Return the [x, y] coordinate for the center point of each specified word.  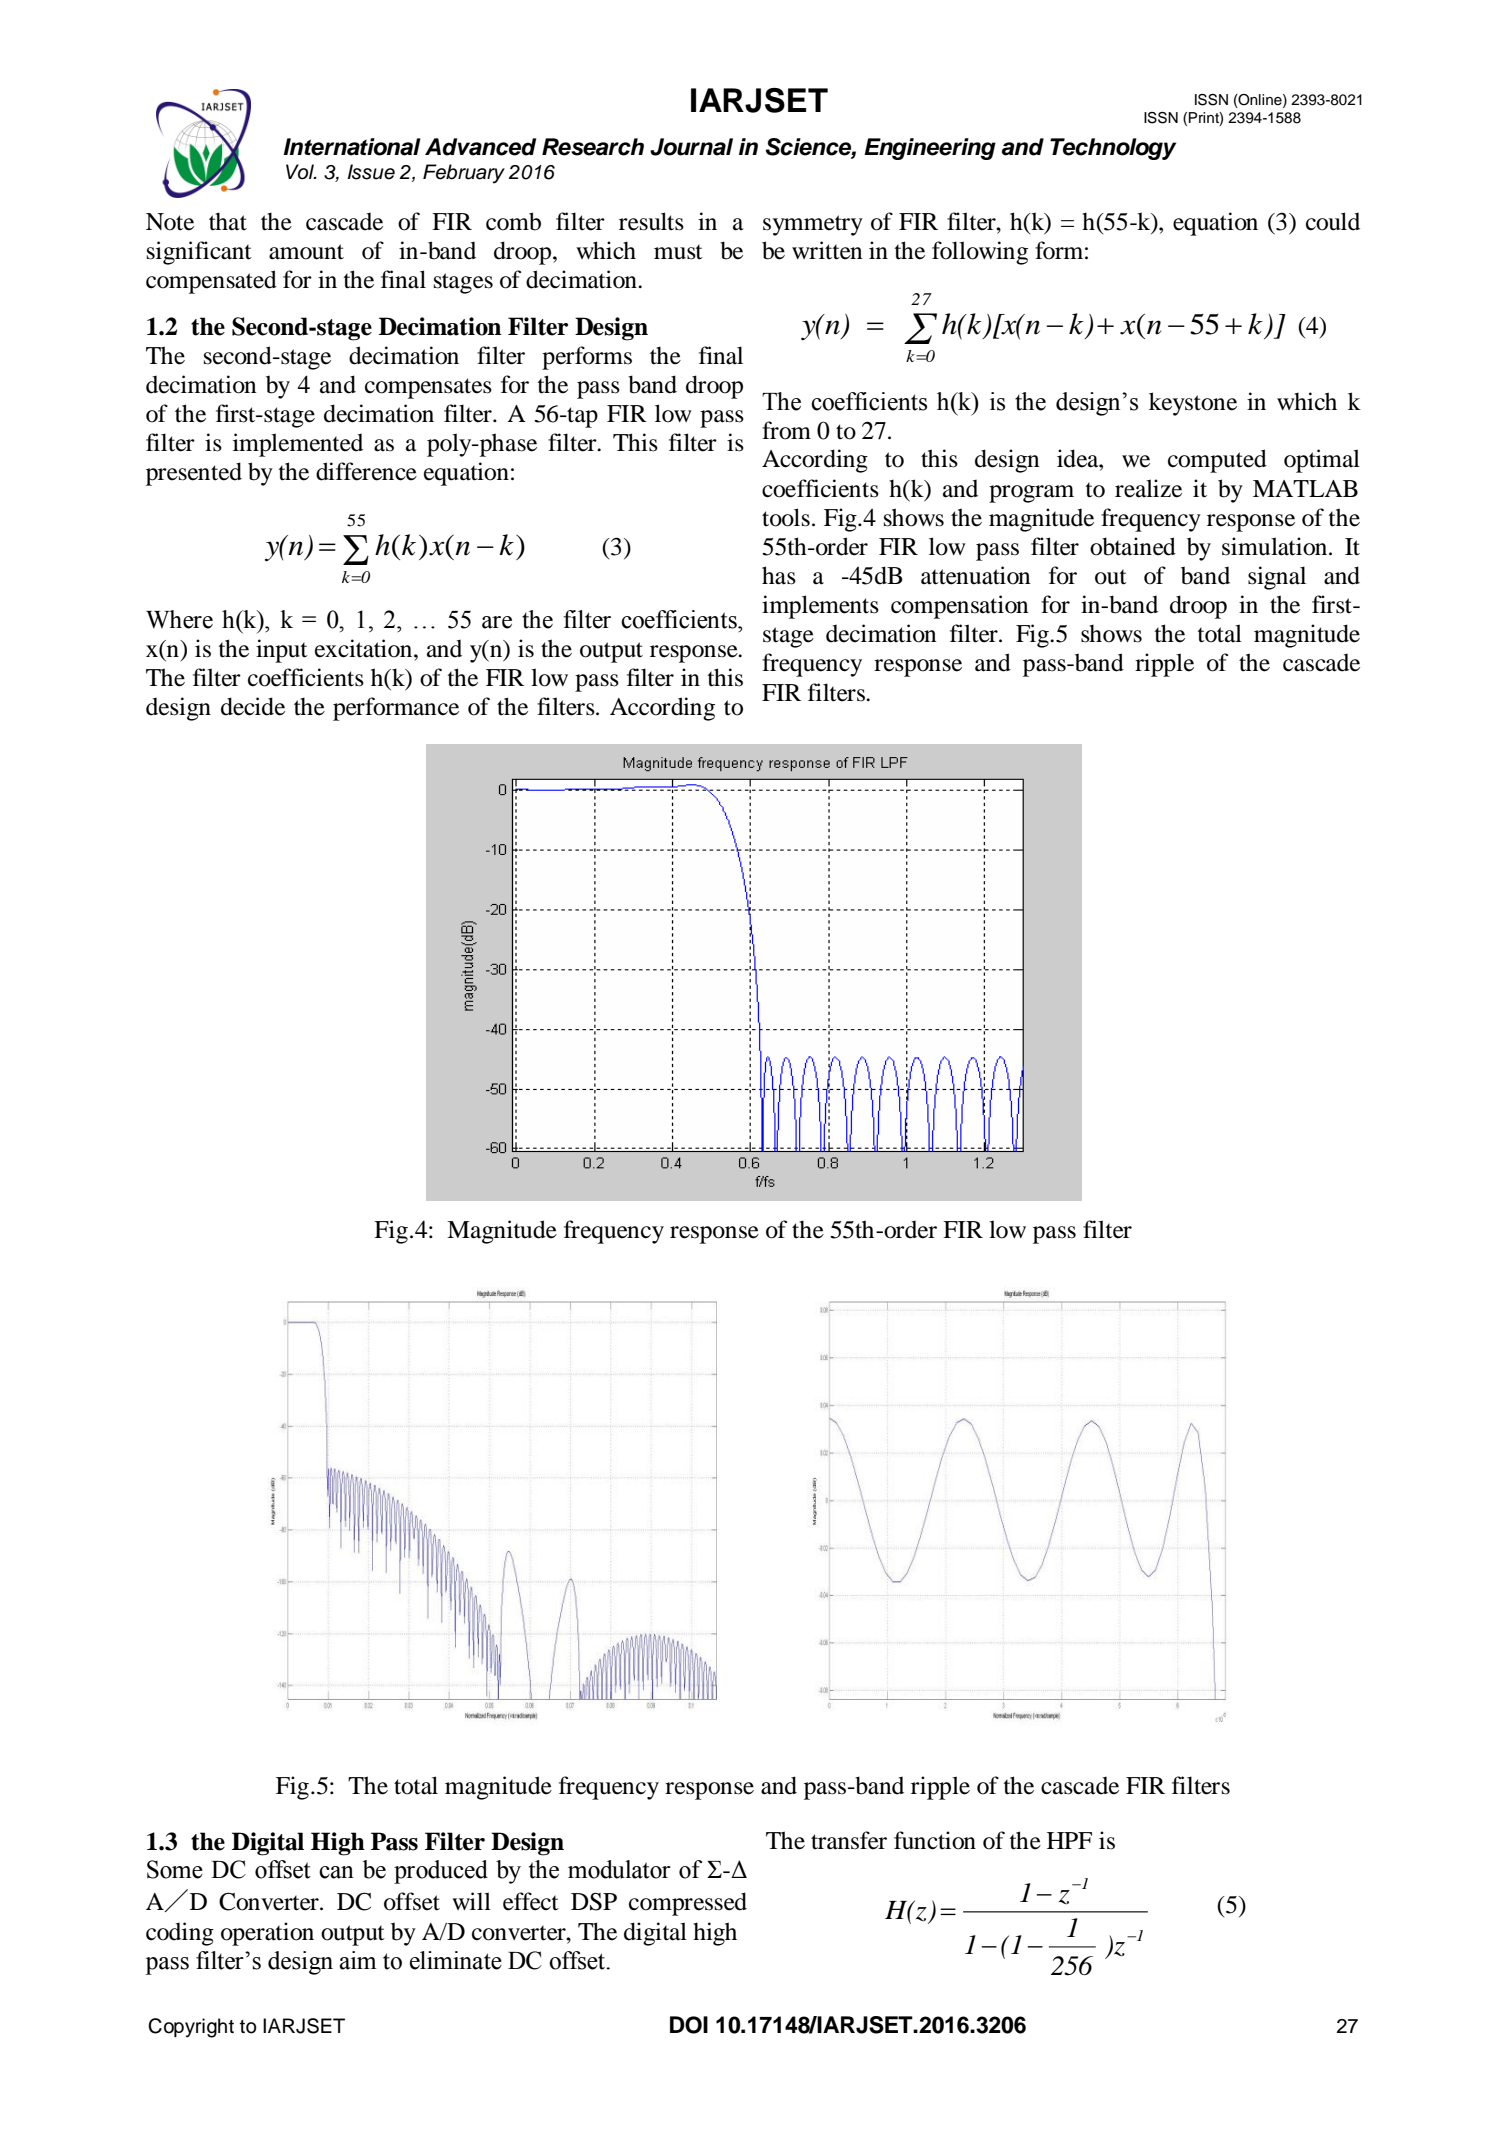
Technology [1113, 149]
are [497, 622]
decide [253, 706]
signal [1277, 578]
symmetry [813, 225]
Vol [301, 172]
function [935, 1840]
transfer [849, 1840]
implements [820, 607]
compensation [959, 607]
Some [175, 1869]
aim [357, 1960]
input [282, 651]
